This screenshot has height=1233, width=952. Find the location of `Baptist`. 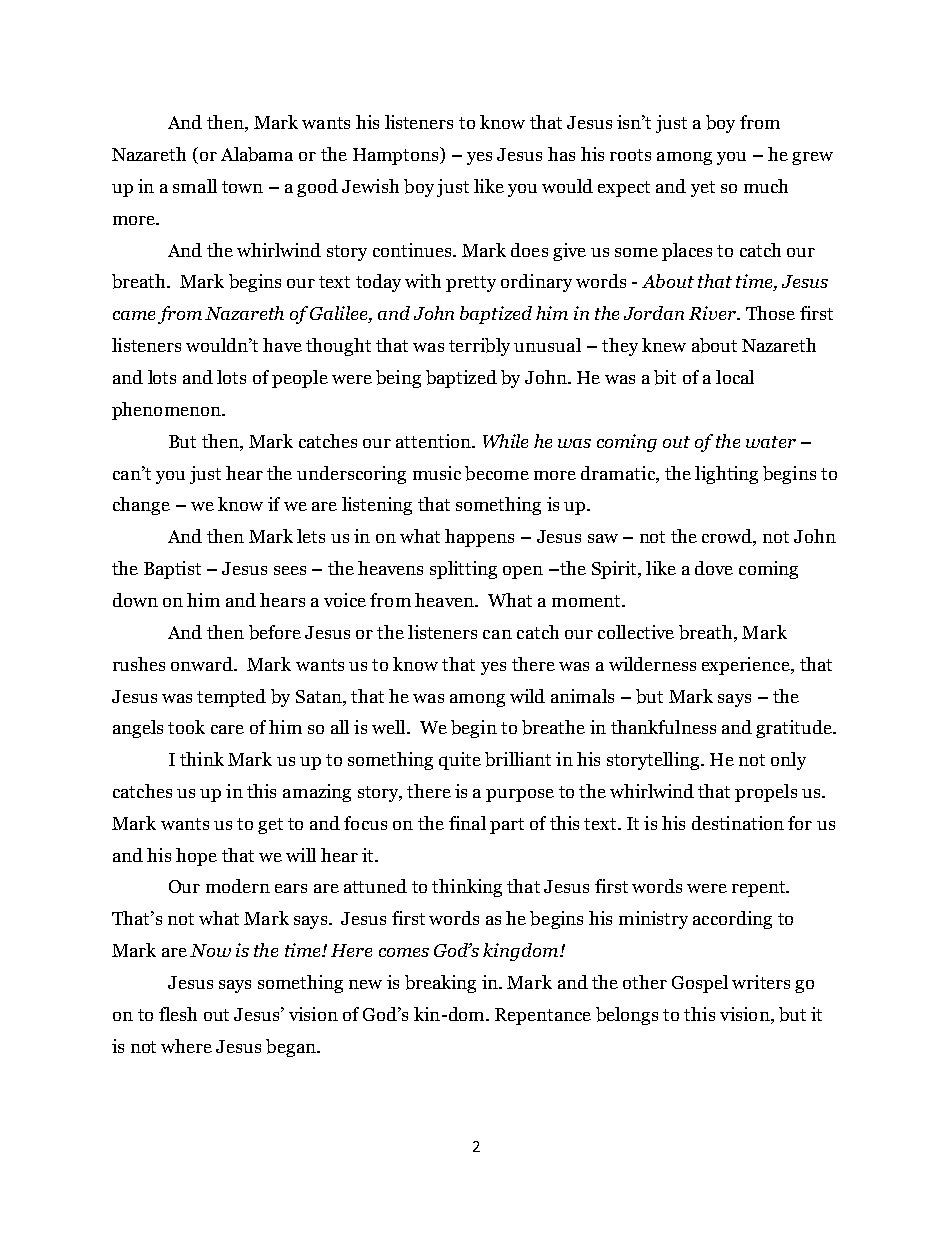

Baptist is located at coordinates (172, 570).
